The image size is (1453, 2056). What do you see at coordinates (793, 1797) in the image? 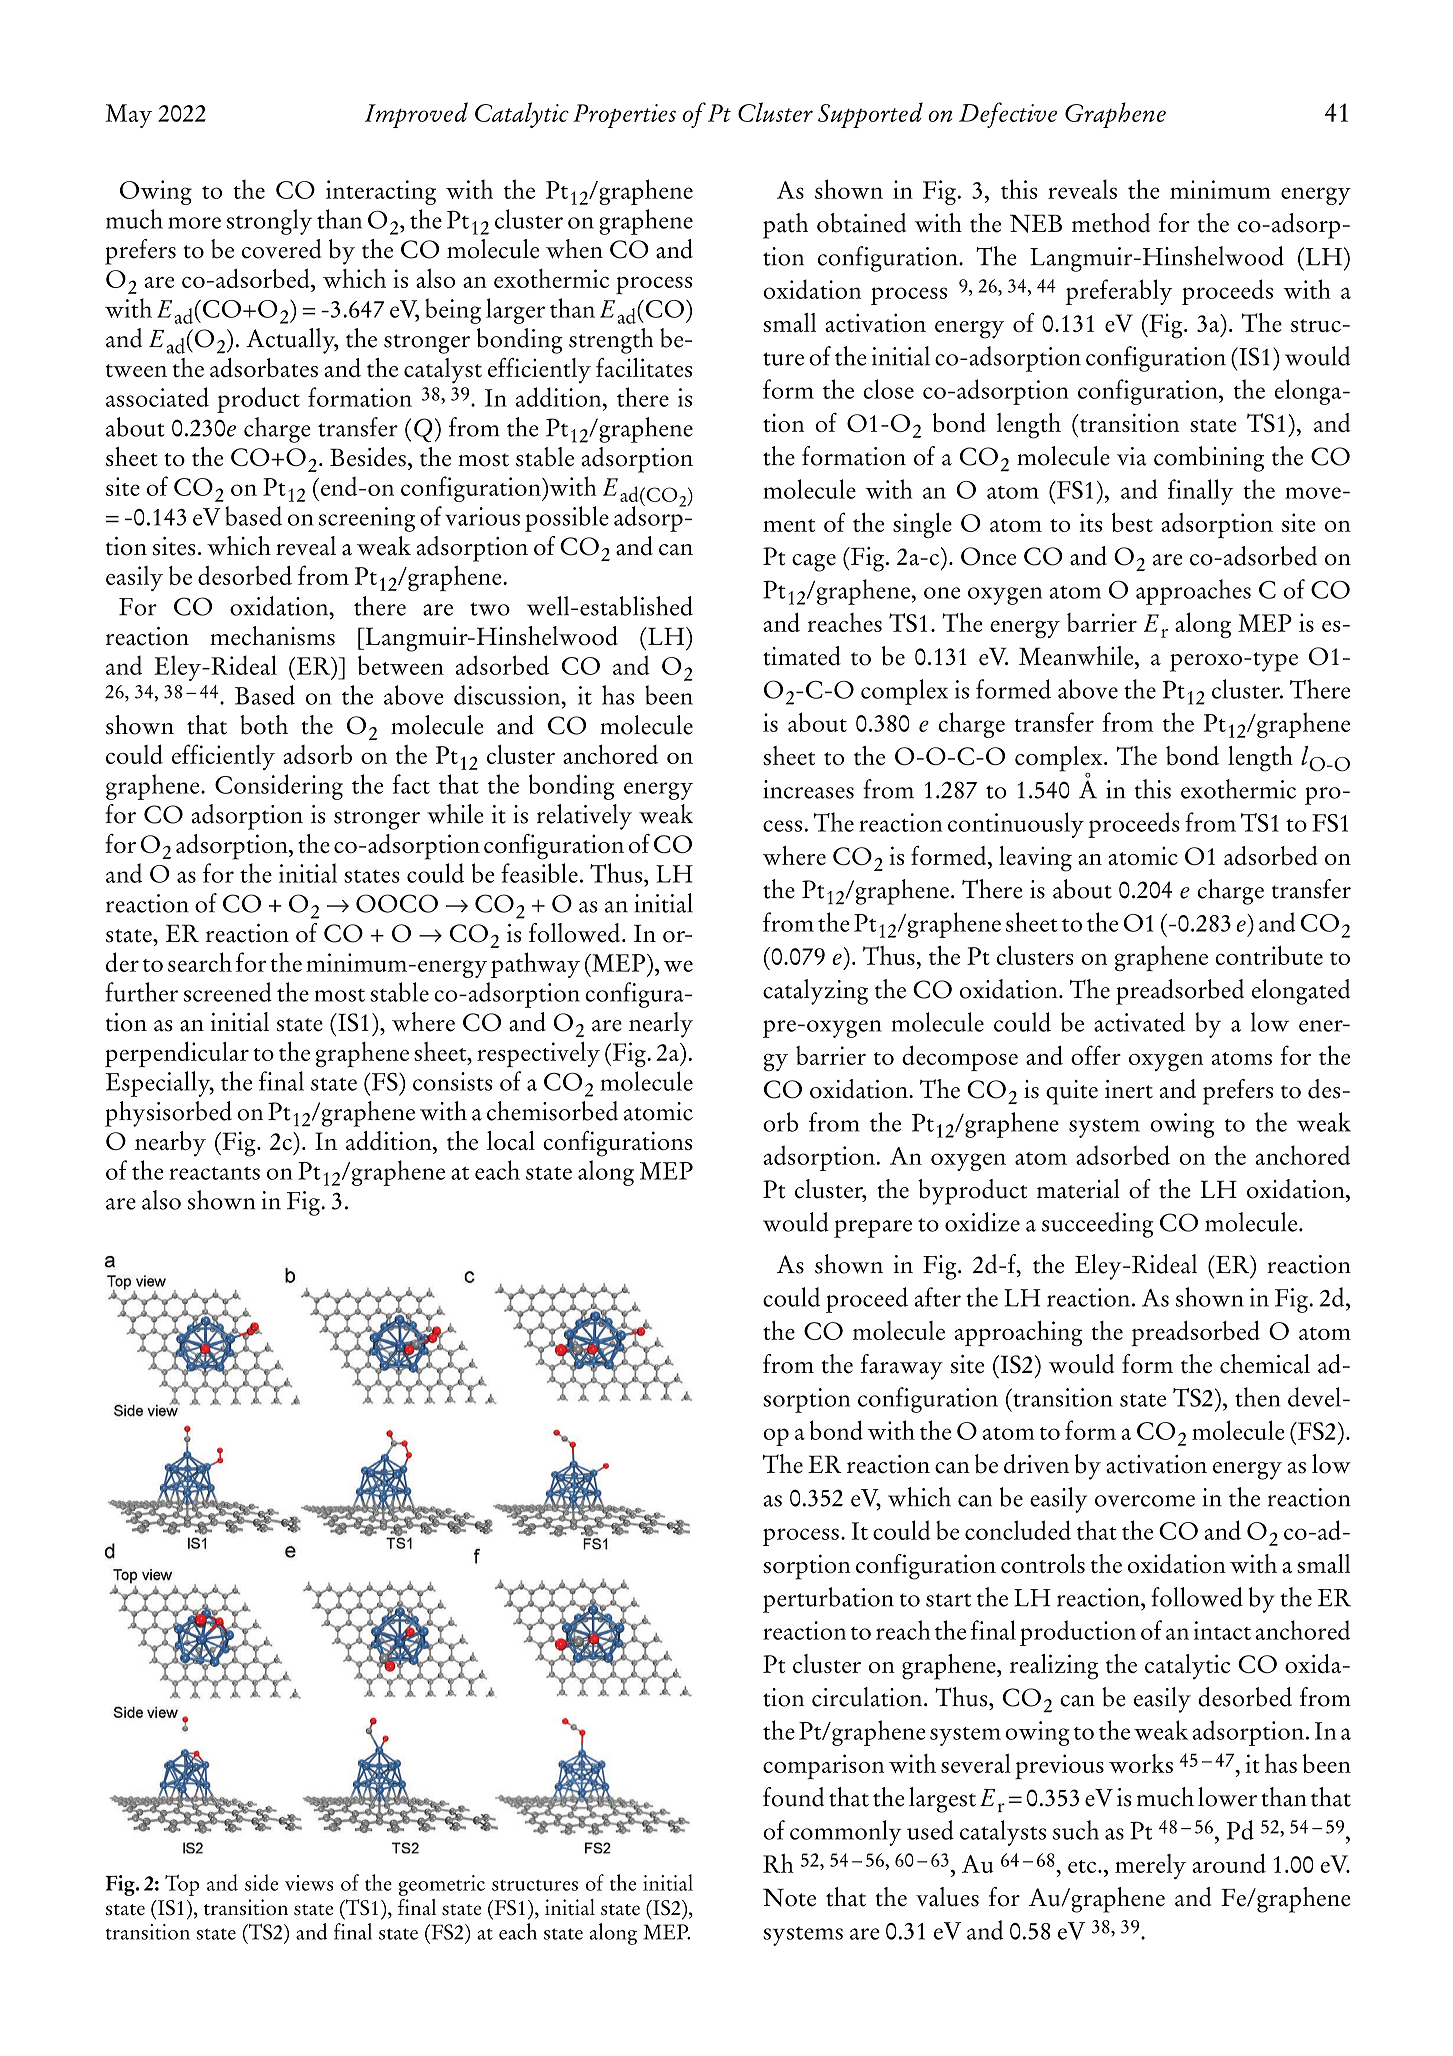
I see `found` at bounding box center [793, 1797].
